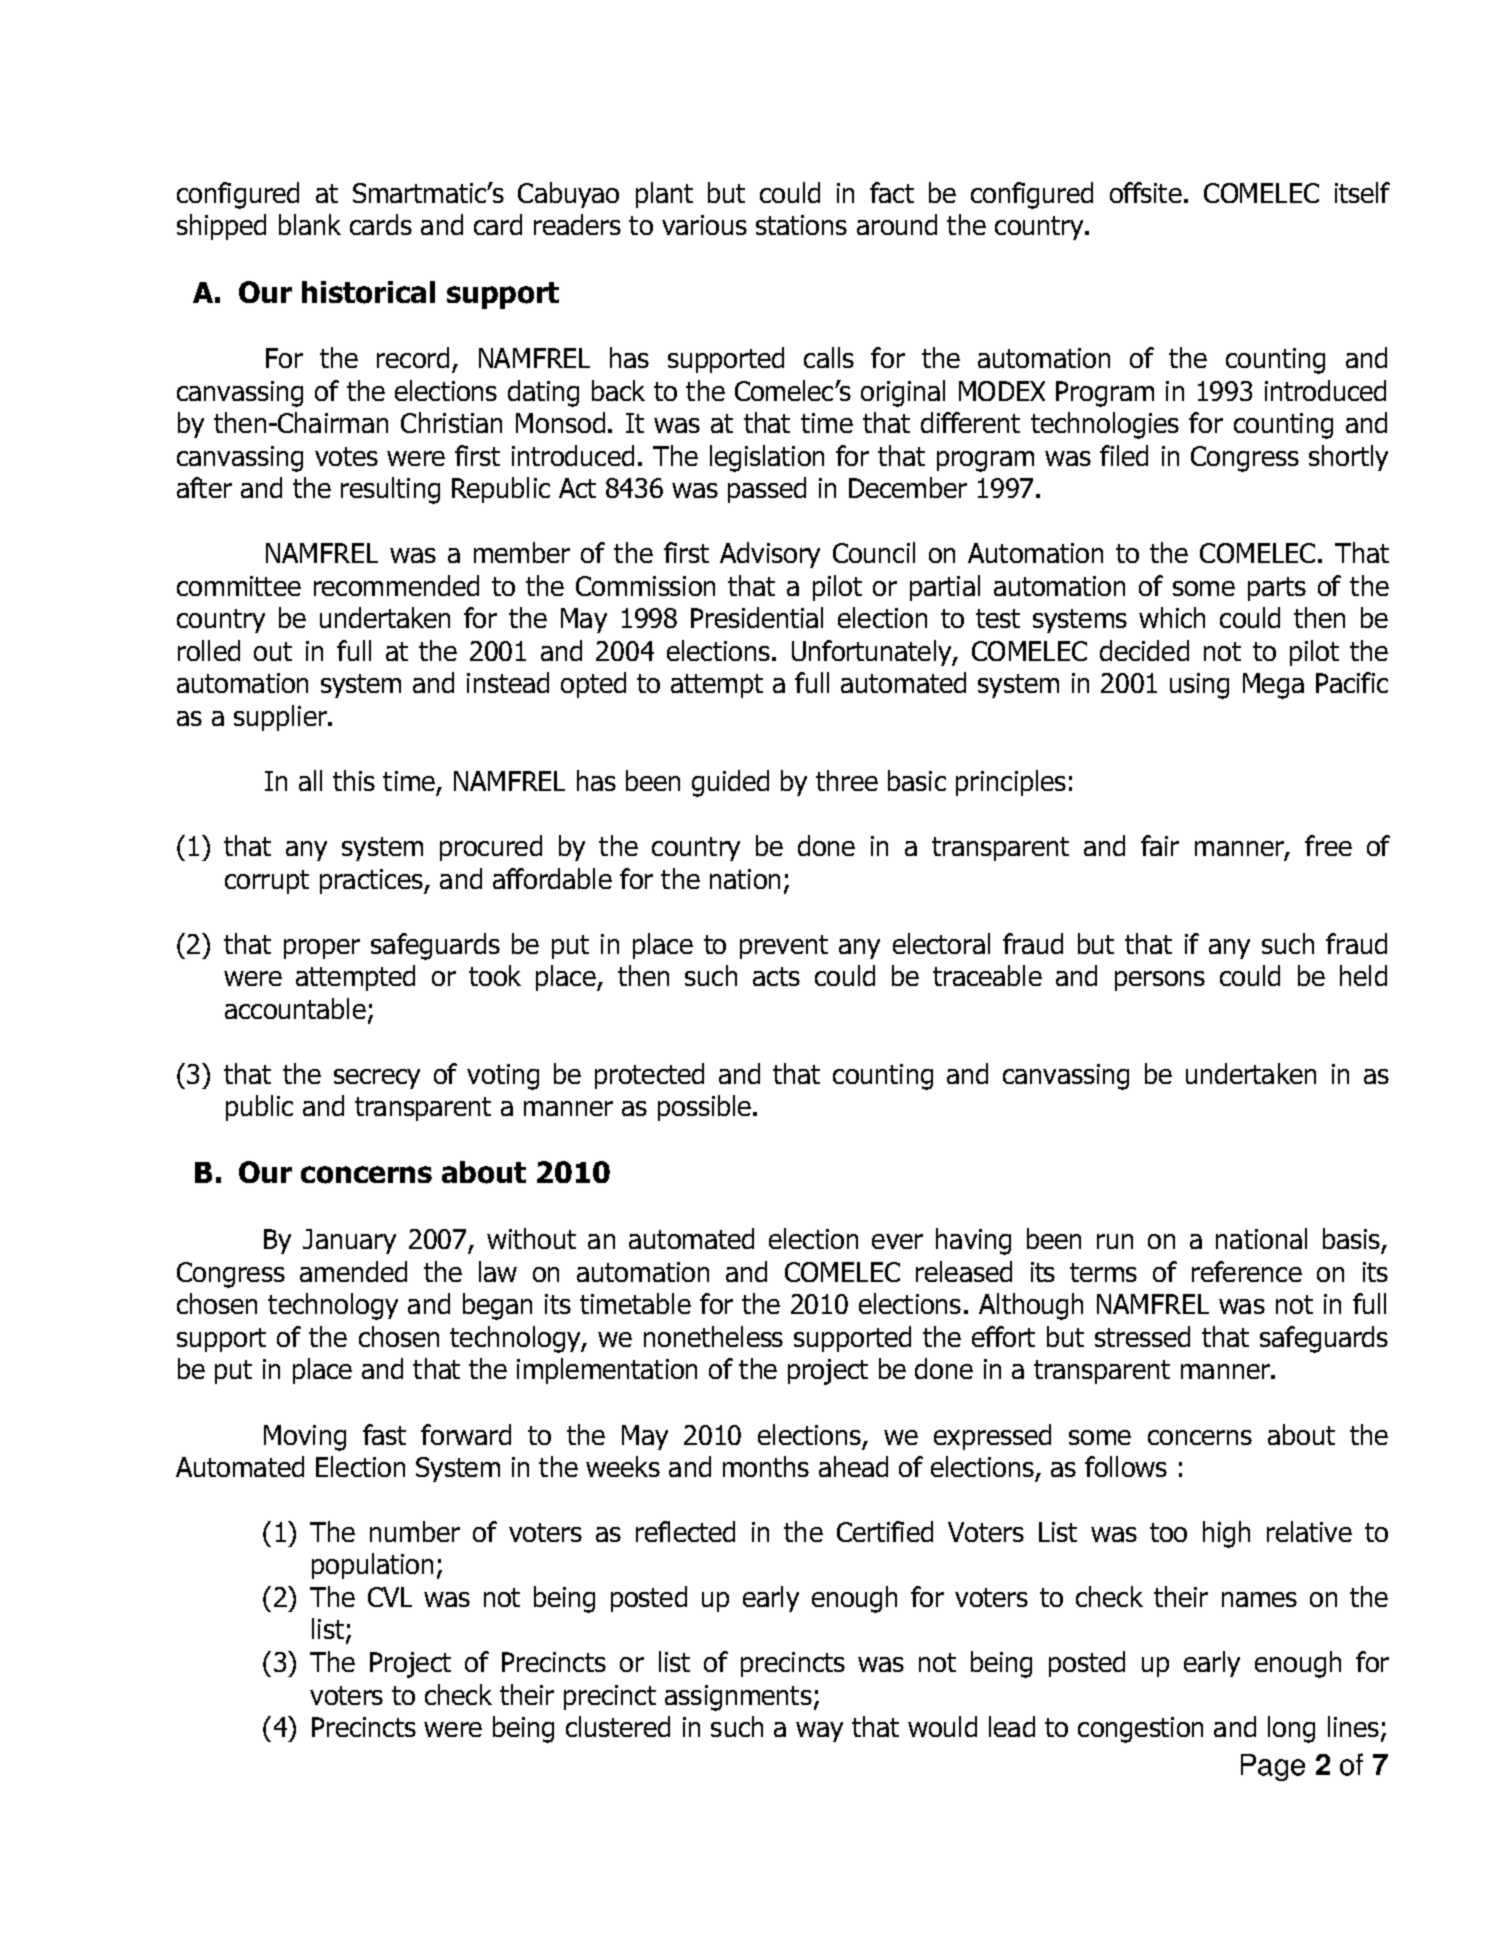 This screenshot has height=1940, width=1499. I want to click on population, so click(372, 1566).
